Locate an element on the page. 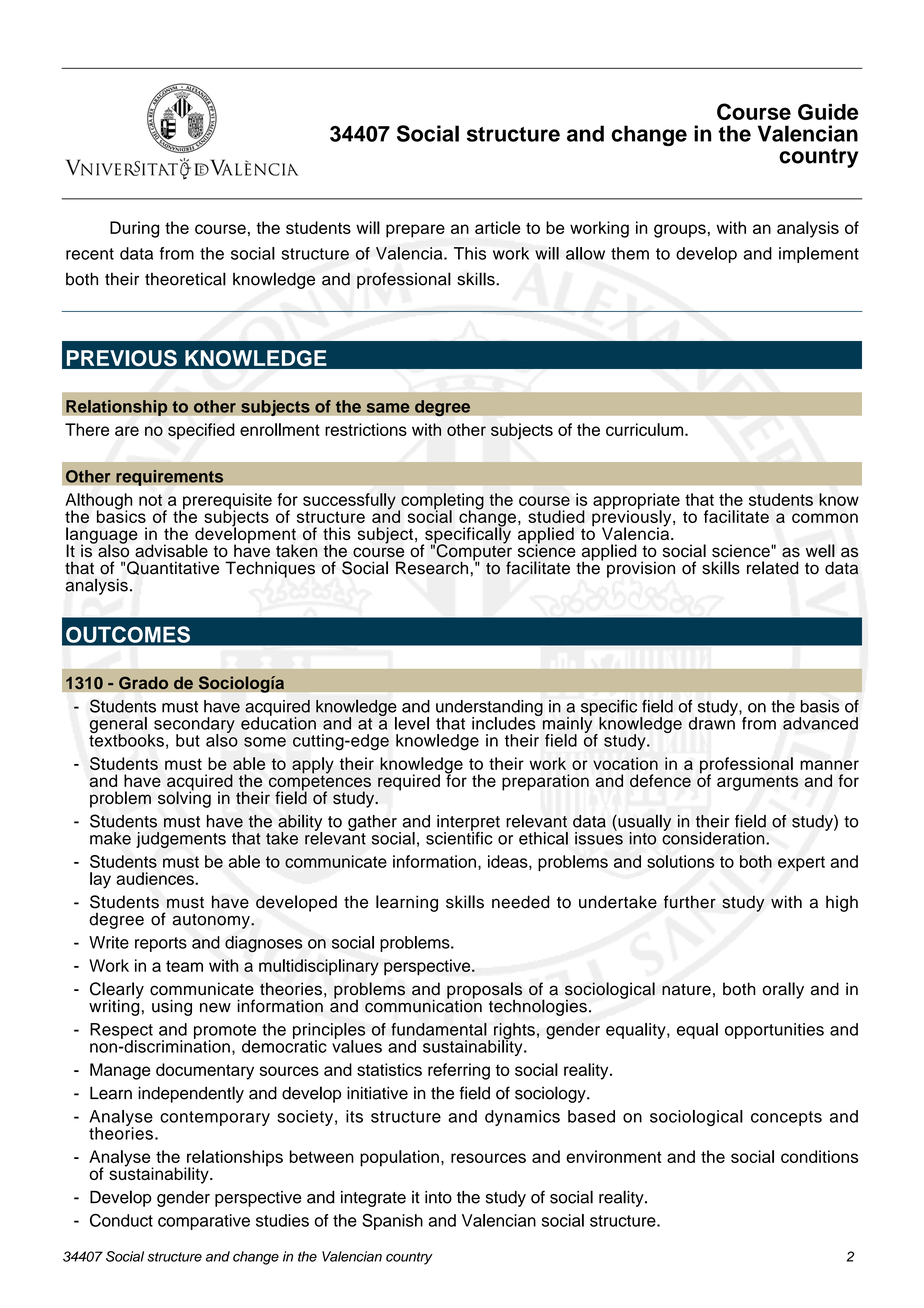 The width and height of the image is (924, 1308). comparative is located at coordinates (204, 1222).
